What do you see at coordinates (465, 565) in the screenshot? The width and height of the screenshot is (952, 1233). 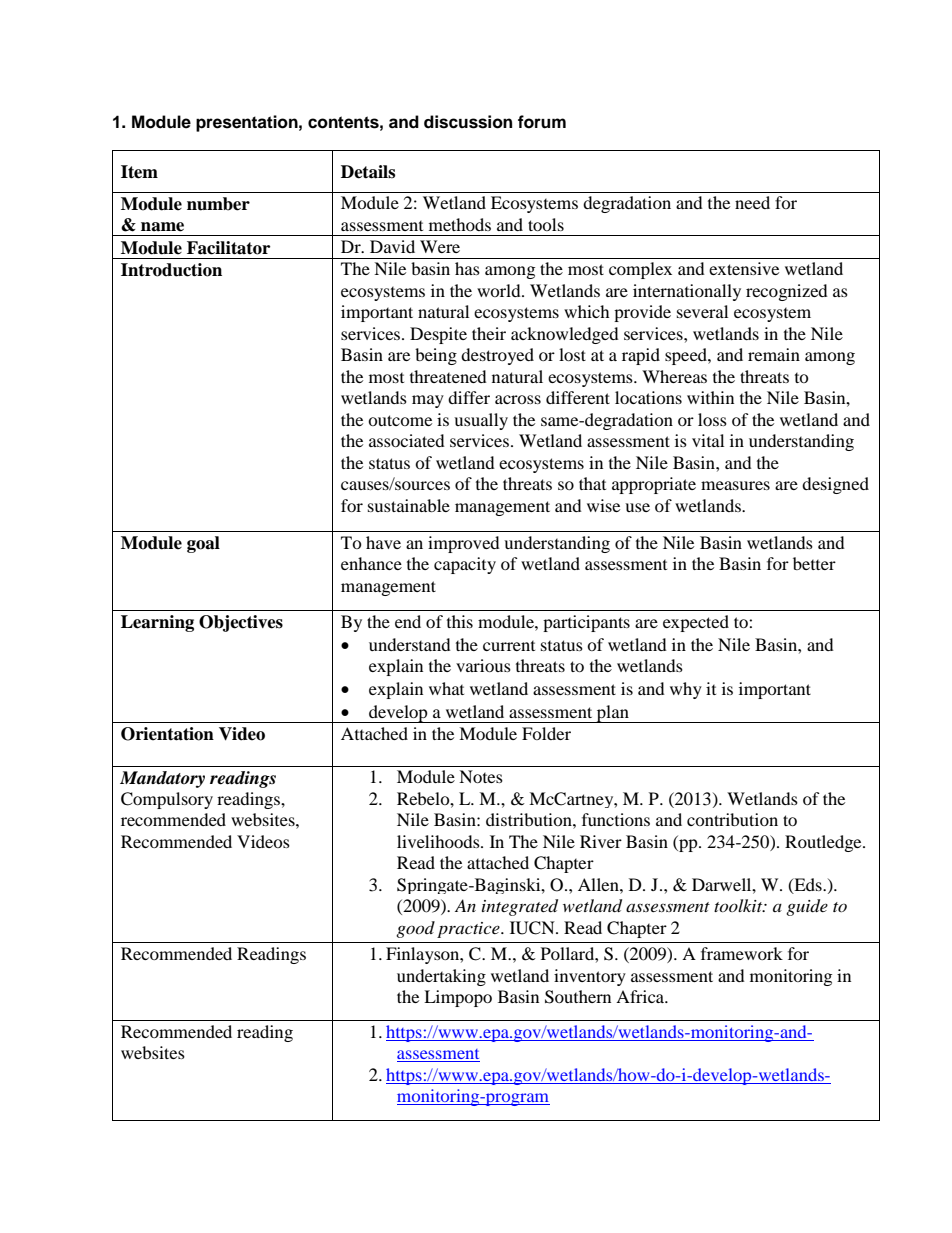 I see `capacity` at bounding box center [465, 565].
